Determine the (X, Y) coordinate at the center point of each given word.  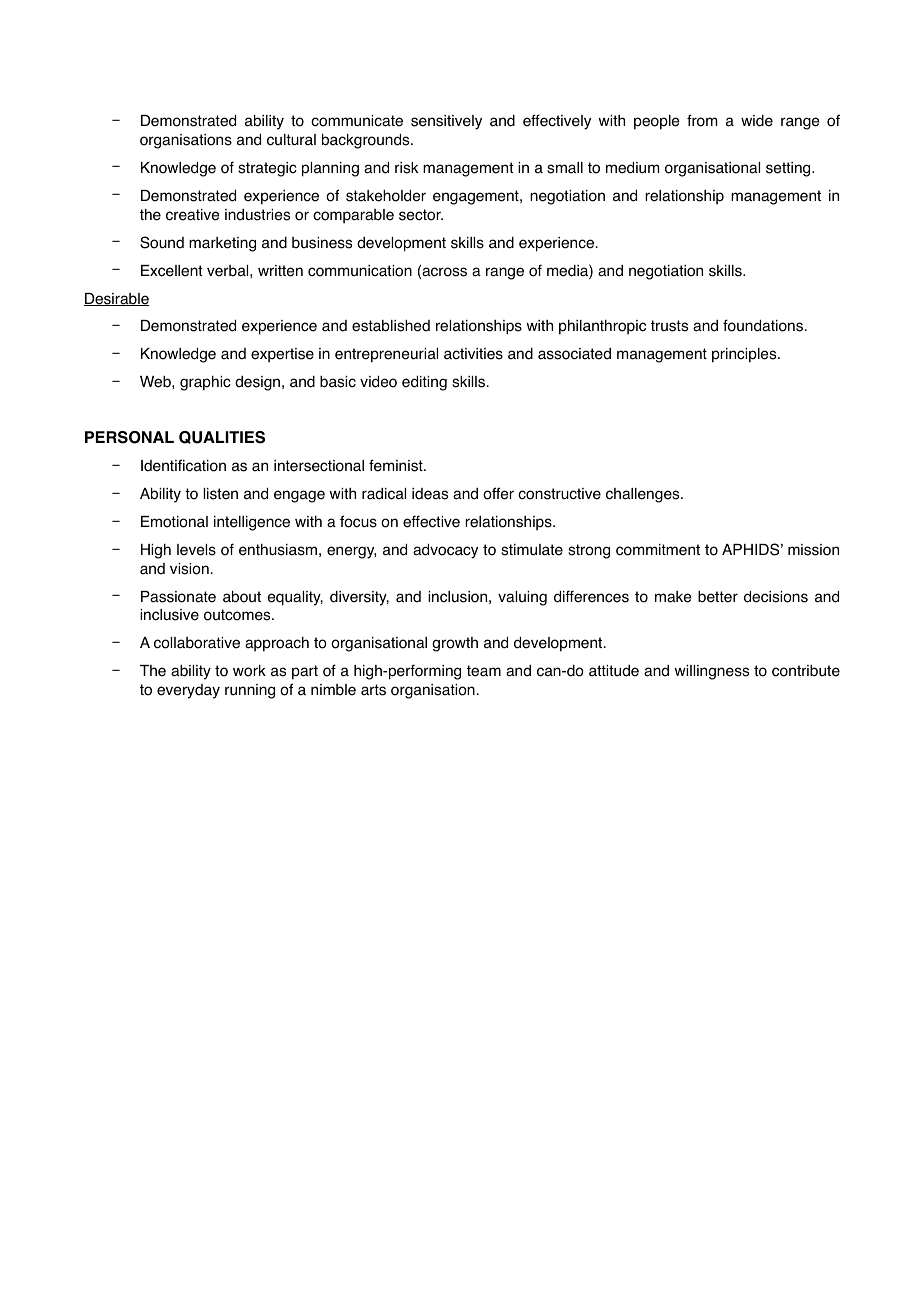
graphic (205, 383)
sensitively (446, 122)
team (484, 671)
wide (757, 121)
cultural (291, 140)
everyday (188, 691)
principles (745, 355)
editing (424, 383)
